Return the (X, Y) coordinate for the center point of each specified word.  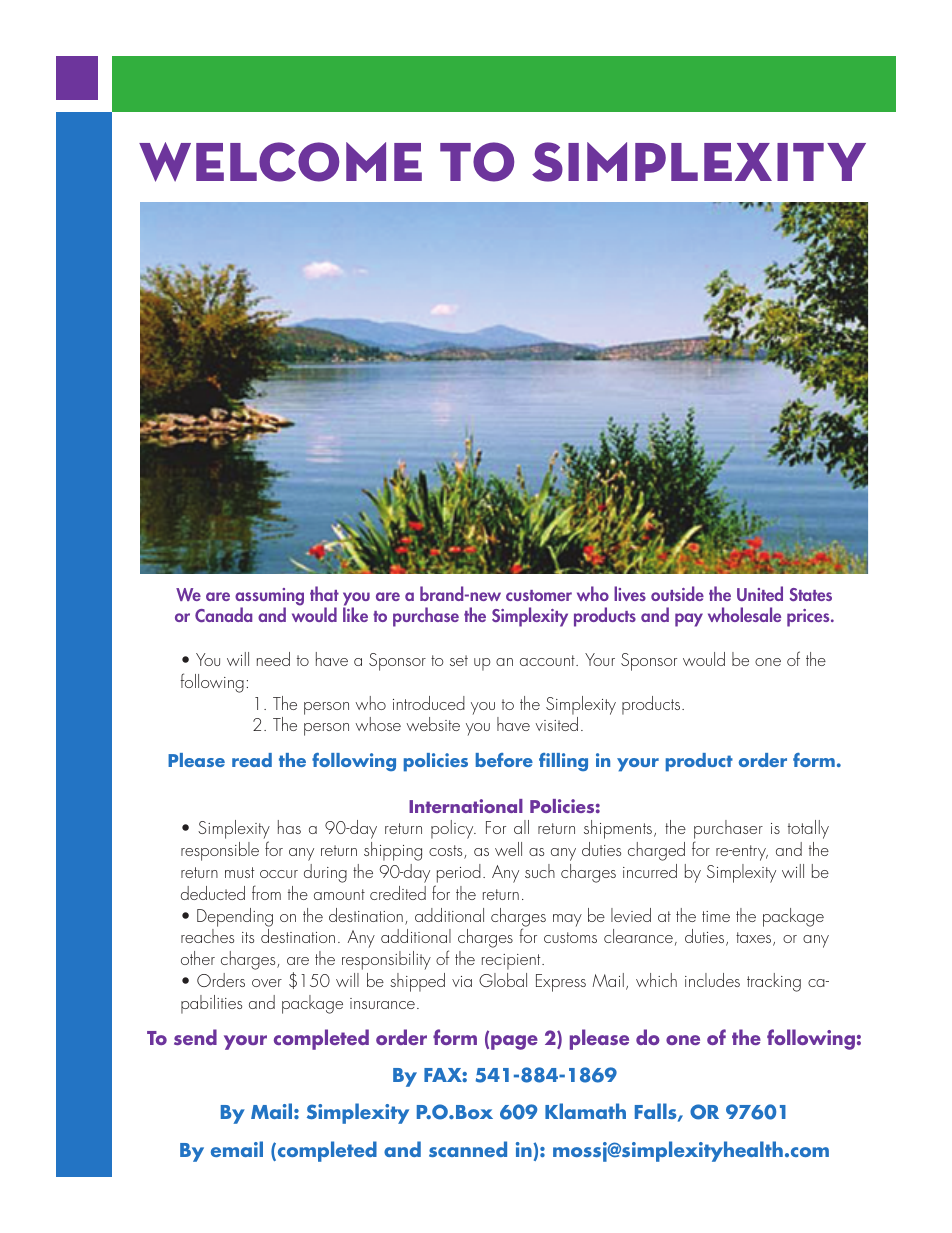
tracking (774, 982)
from (266, 892)
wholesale (744, 614)
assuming (269, 598)
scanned (468, 1149)
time (716, 916)
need (273, 659)
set (459, 660)
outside (677, 593)
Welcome (280, 162)
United (760, 593)
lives (630, 593)
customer (539, 595)
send (195, 1037)
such (540, 871)
